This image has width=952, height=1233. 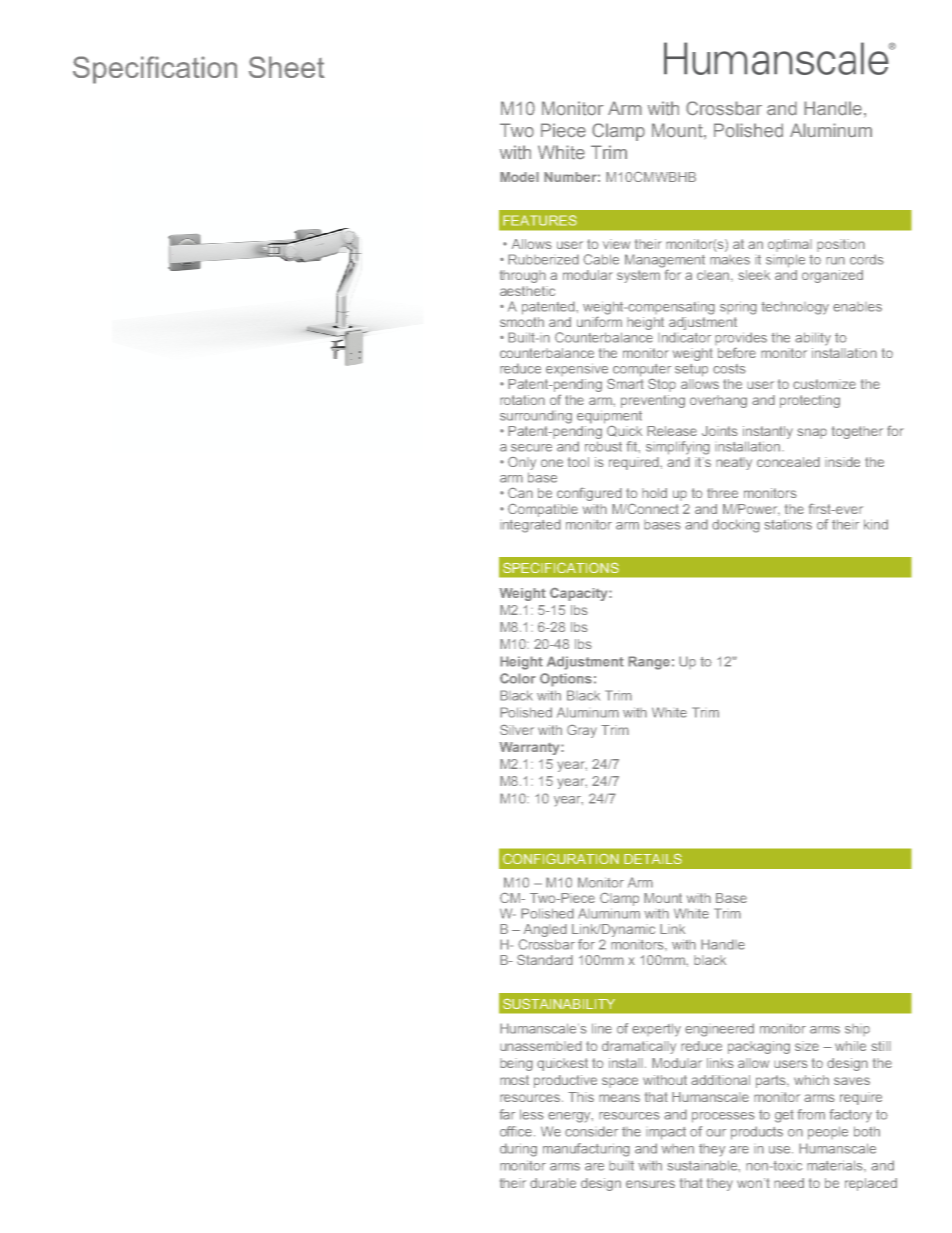 I want to click on people, so click(x=828, y=1133).
